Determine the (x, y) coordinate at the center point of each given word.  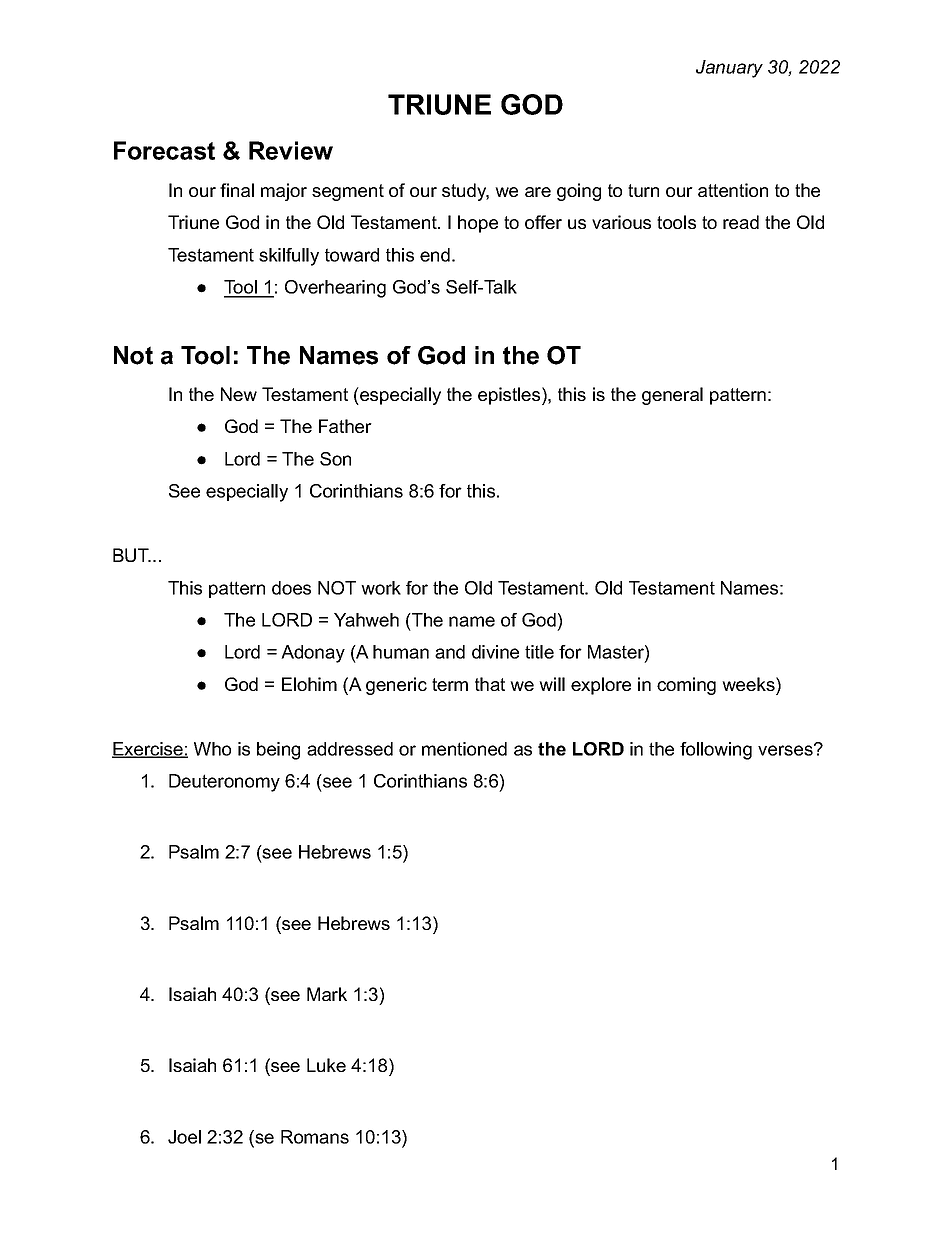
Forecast (164, 150)
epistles (510, 396)
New (239, 394)
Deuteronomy (224, 783)
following (716, 751)
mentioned (464, 749)
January (729, 69)
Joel (184, 1137)
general (672, 396)
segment (348, 192)
